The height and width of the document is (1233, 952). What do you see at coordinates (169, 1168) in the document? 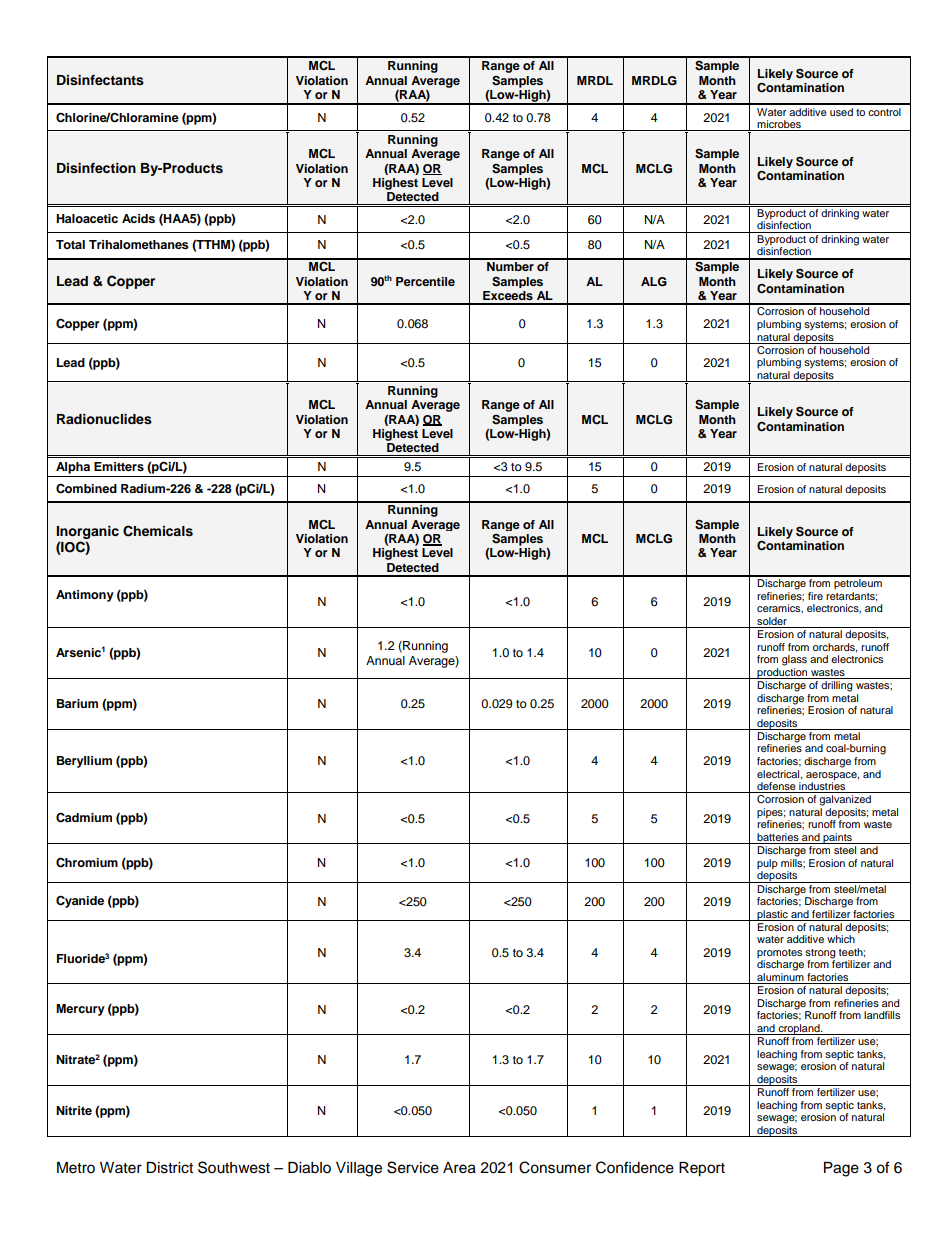
I see `District` at bounding box center [169, 1168].
